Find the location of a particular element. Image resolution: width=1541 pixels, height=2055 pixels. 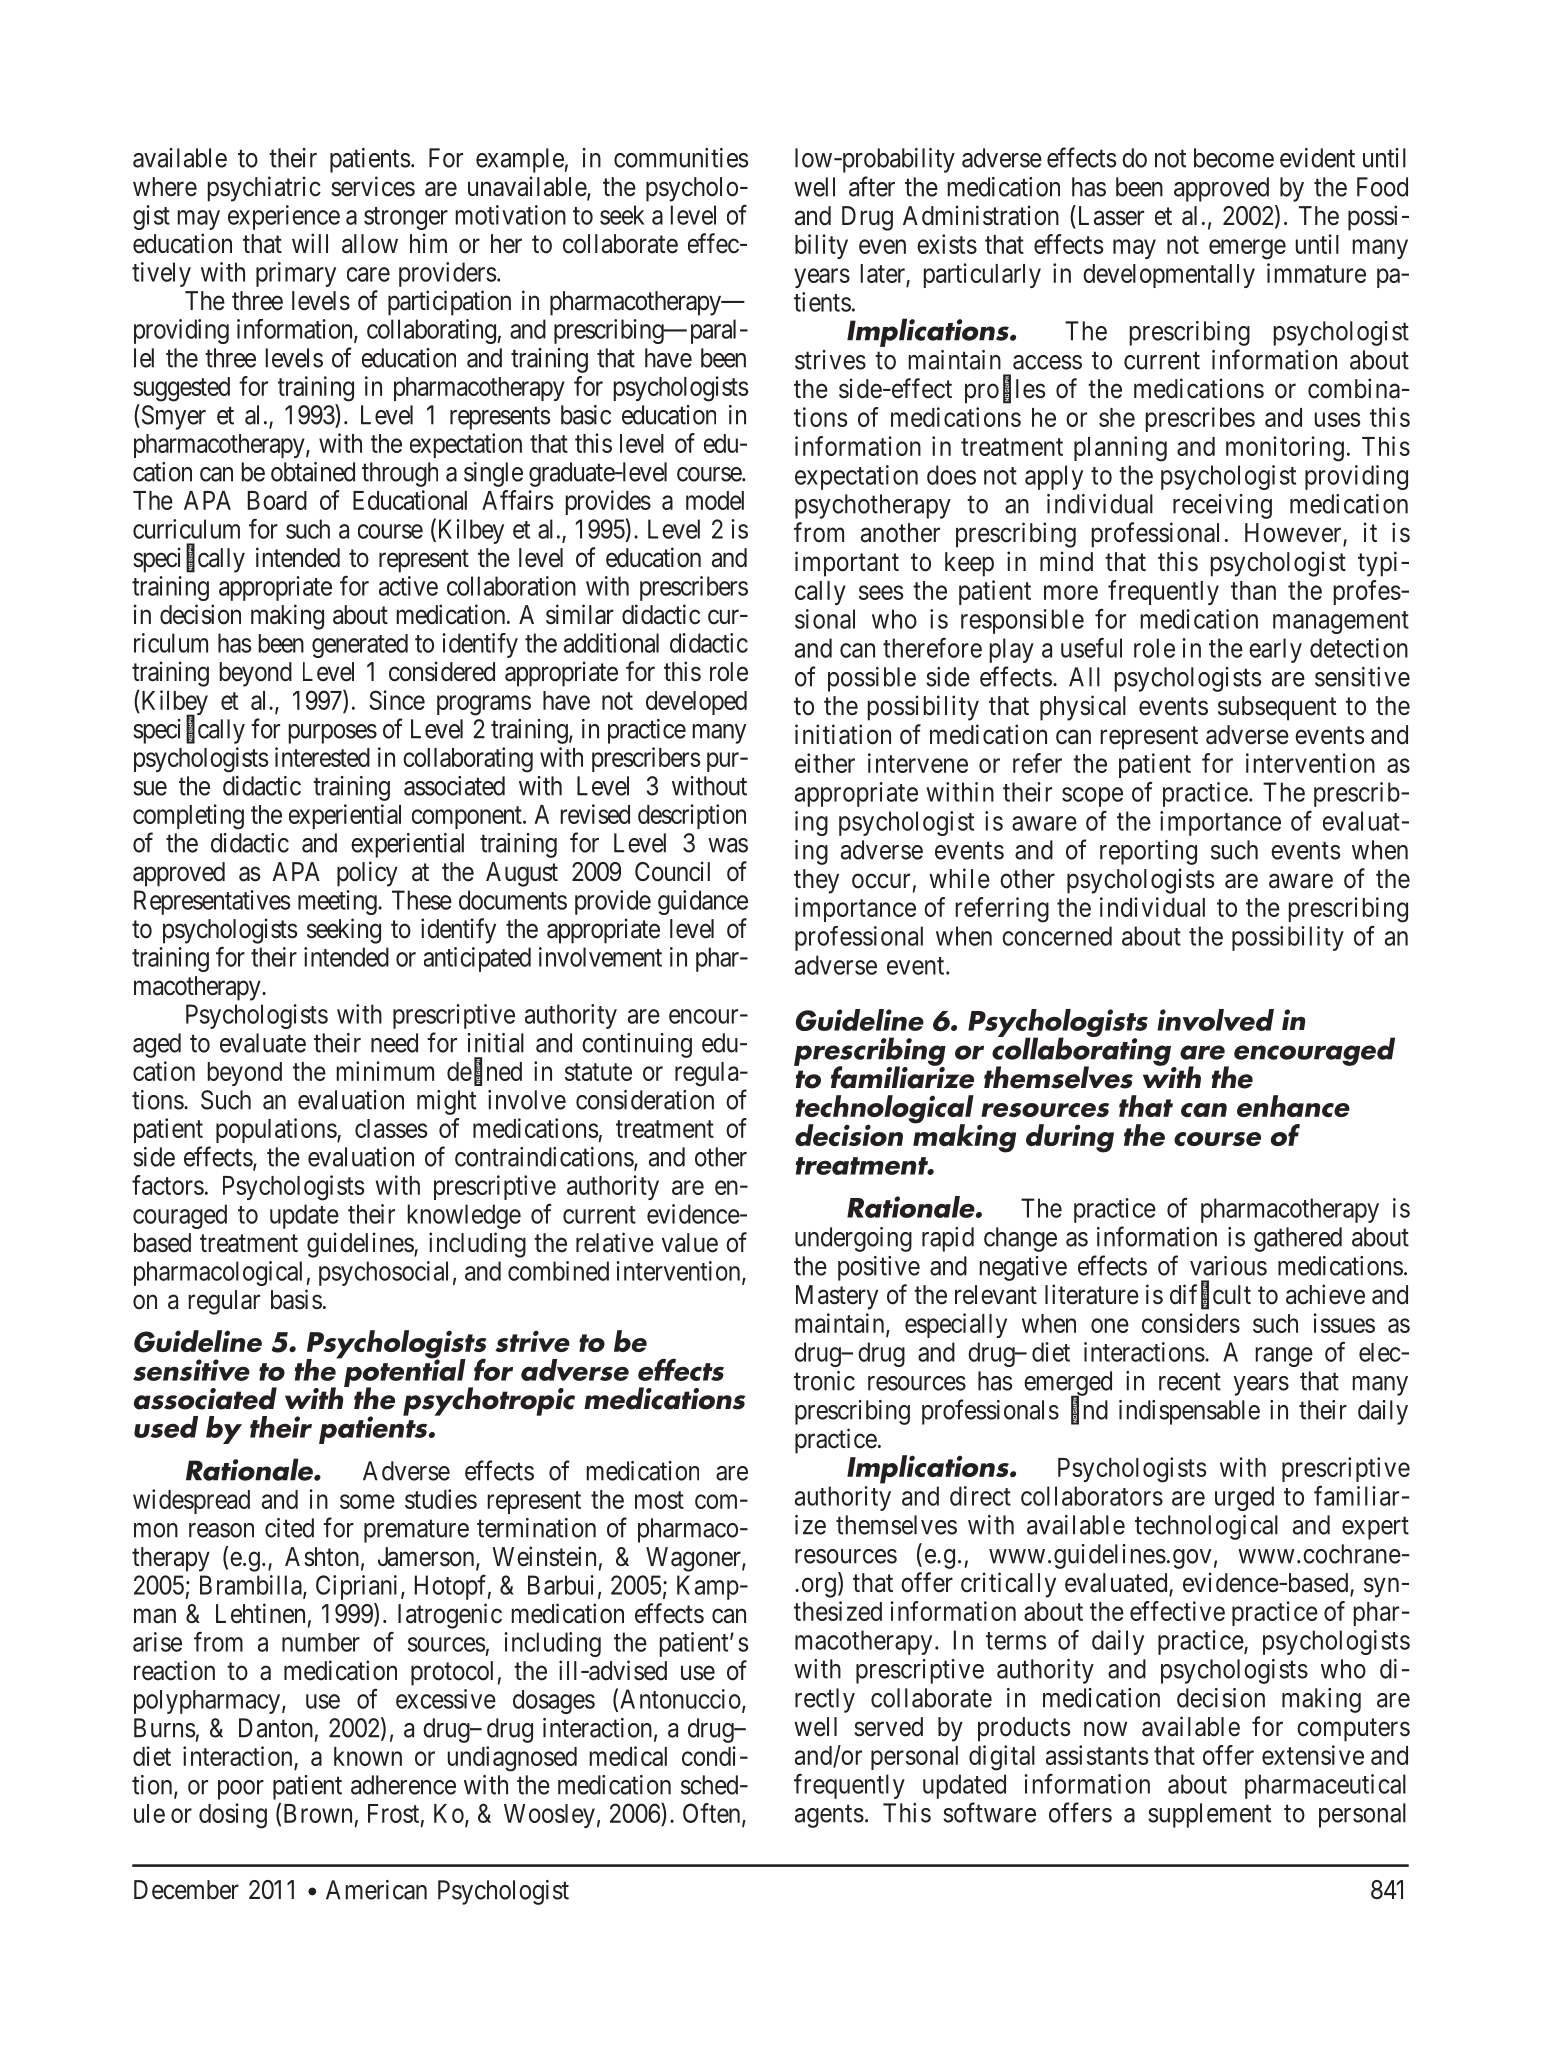

after is located at coordinates (872, 186).
